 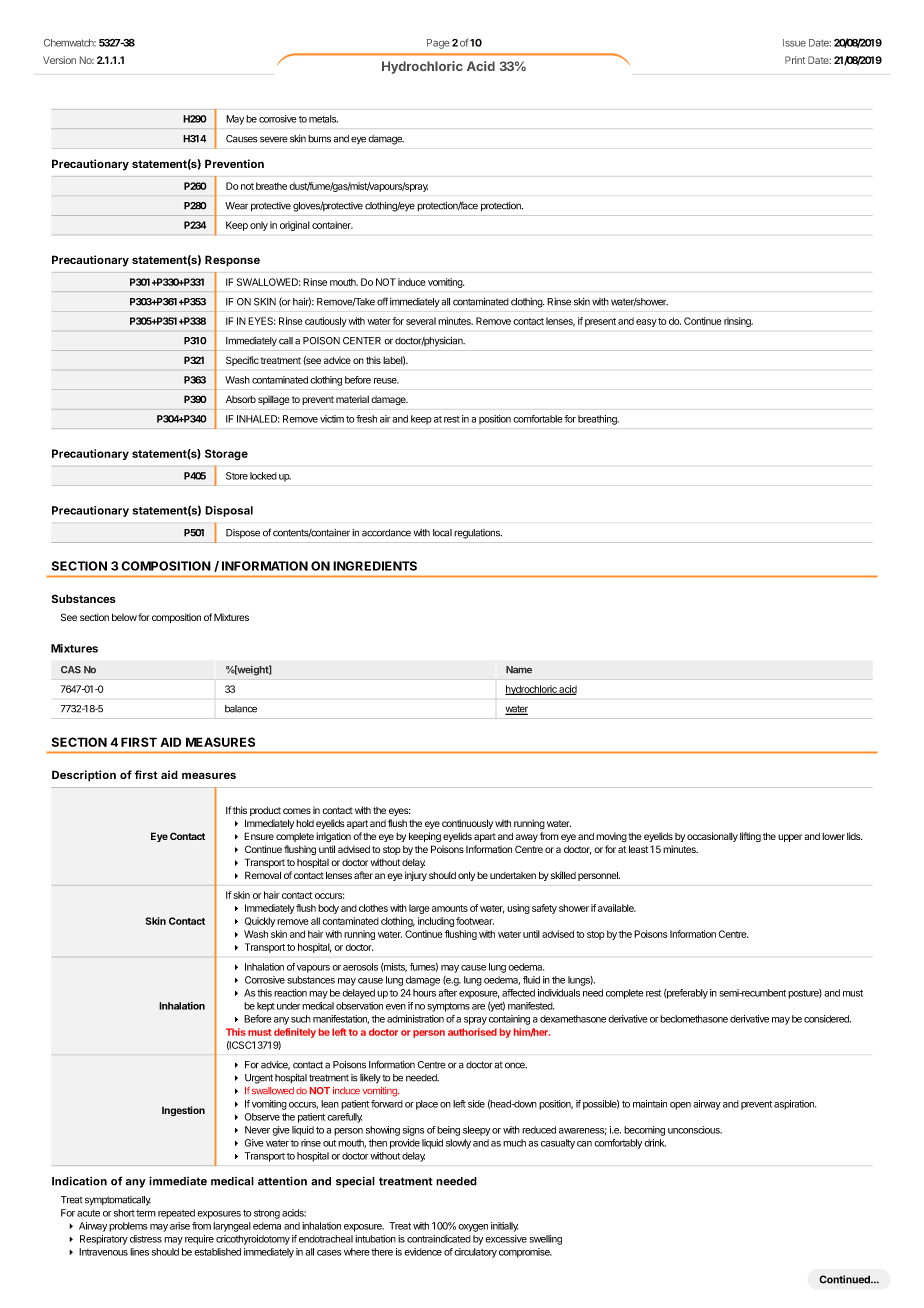 What do you see at coordinates (59, 60) in the page?
I see `Version` at bounding box center [59, 60].
